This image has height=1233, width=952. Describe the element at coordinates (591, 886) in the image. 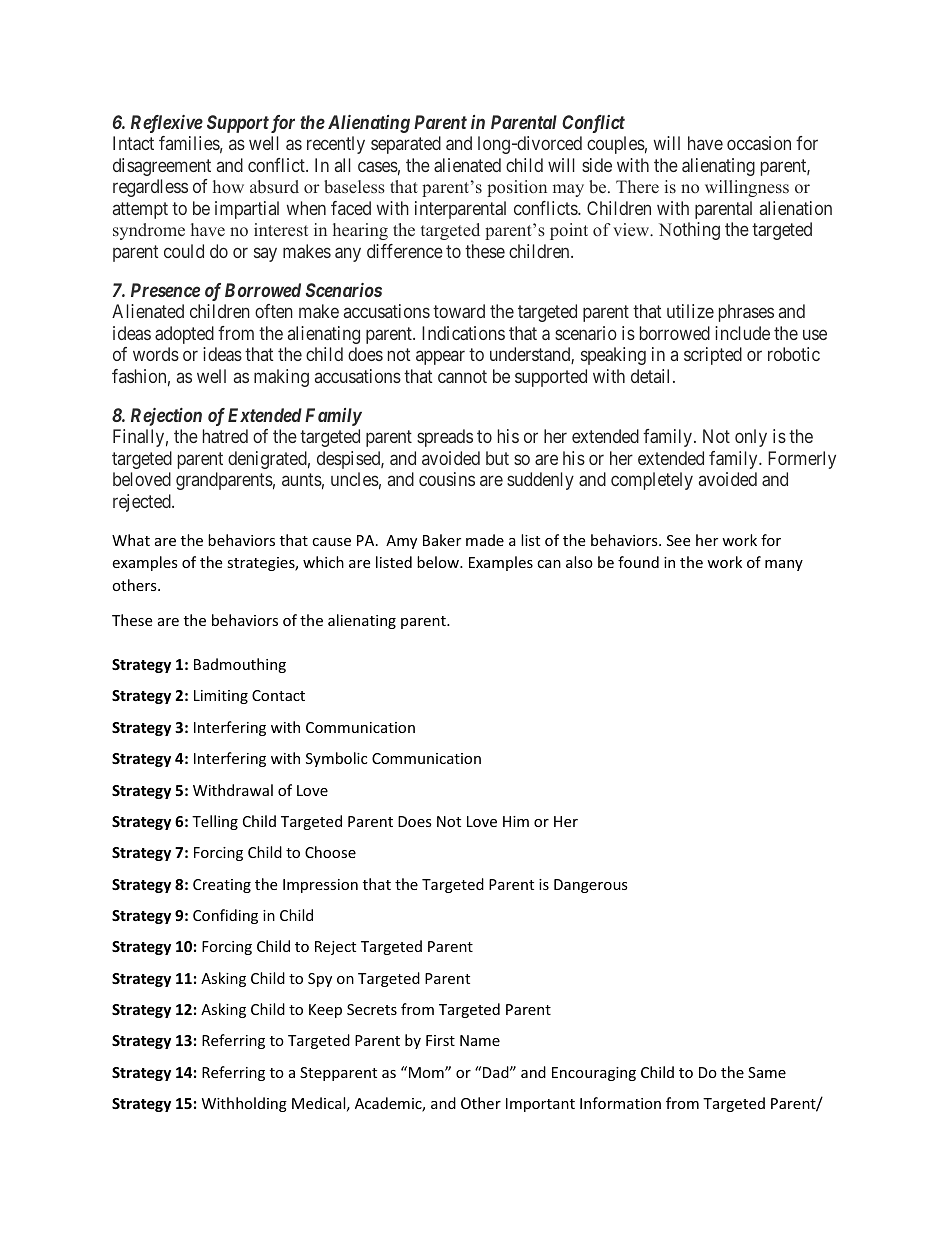

I see `Dangerous` at that location.
